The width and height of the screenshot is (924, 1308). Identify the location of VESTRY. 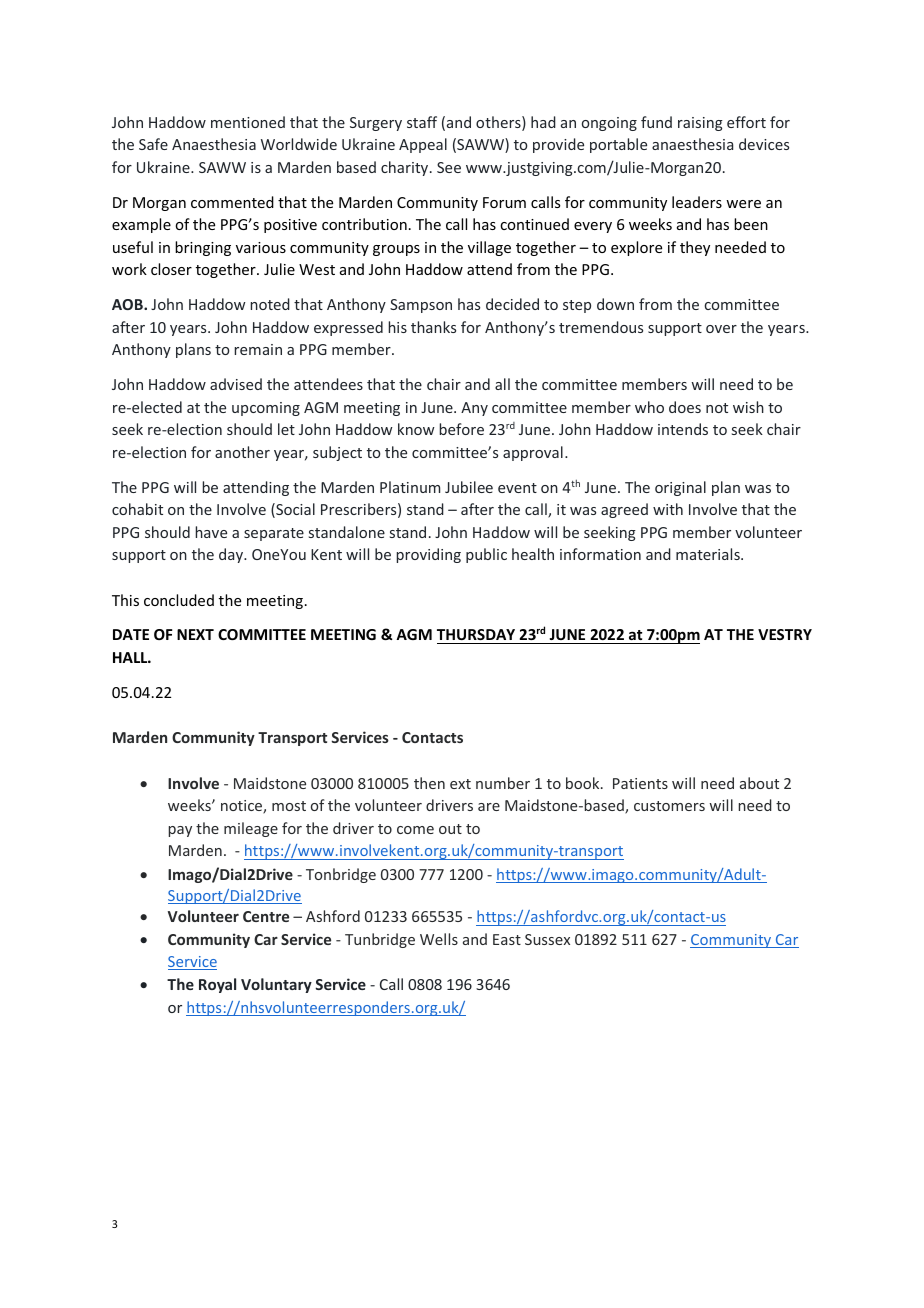
(785, 634).
